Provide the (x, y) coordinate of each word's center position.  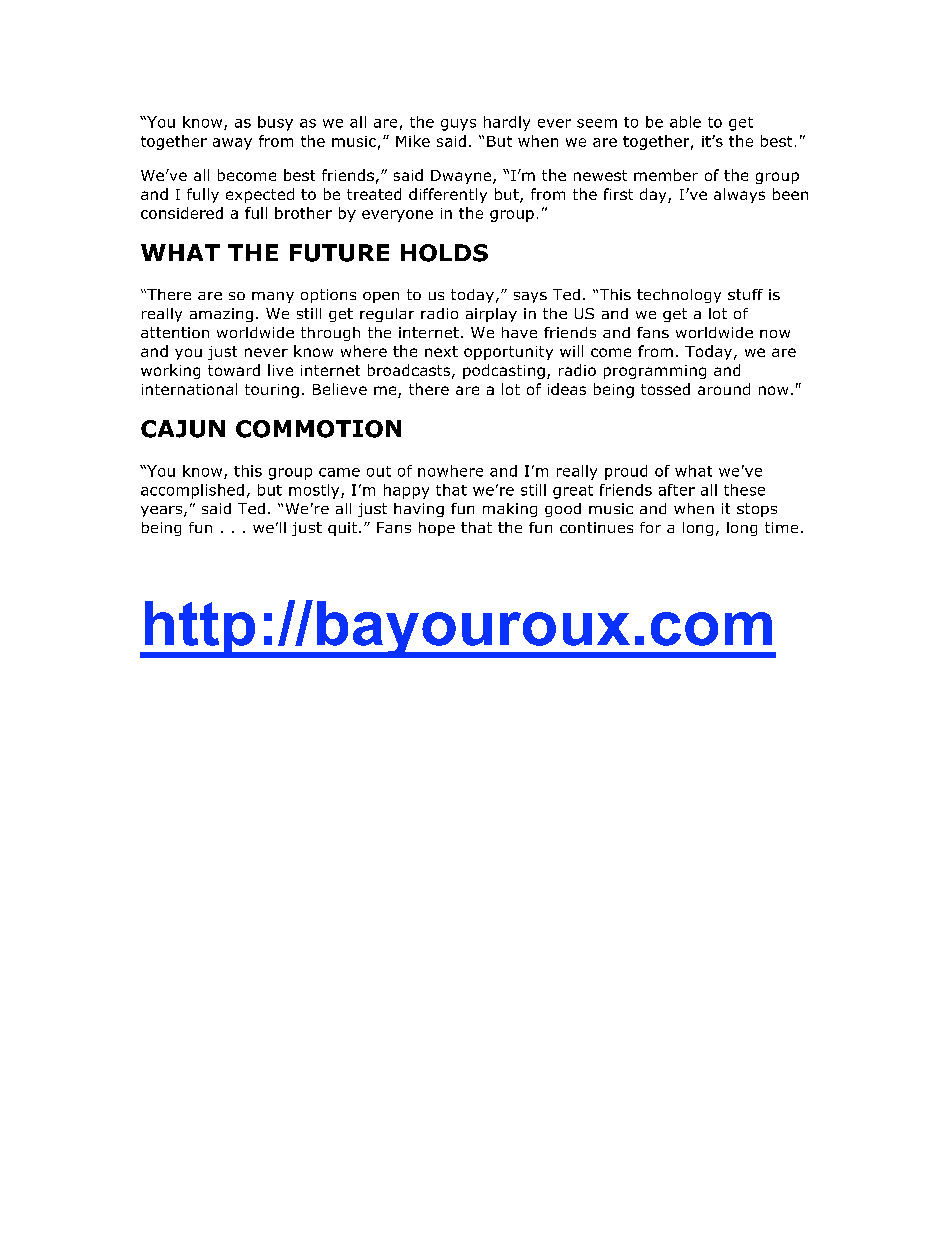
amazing (221, 315)
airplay (491, 315)
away (232, 144)
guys (458, 125)
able (685, 122)
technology (679, 296)
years (161, 511)
